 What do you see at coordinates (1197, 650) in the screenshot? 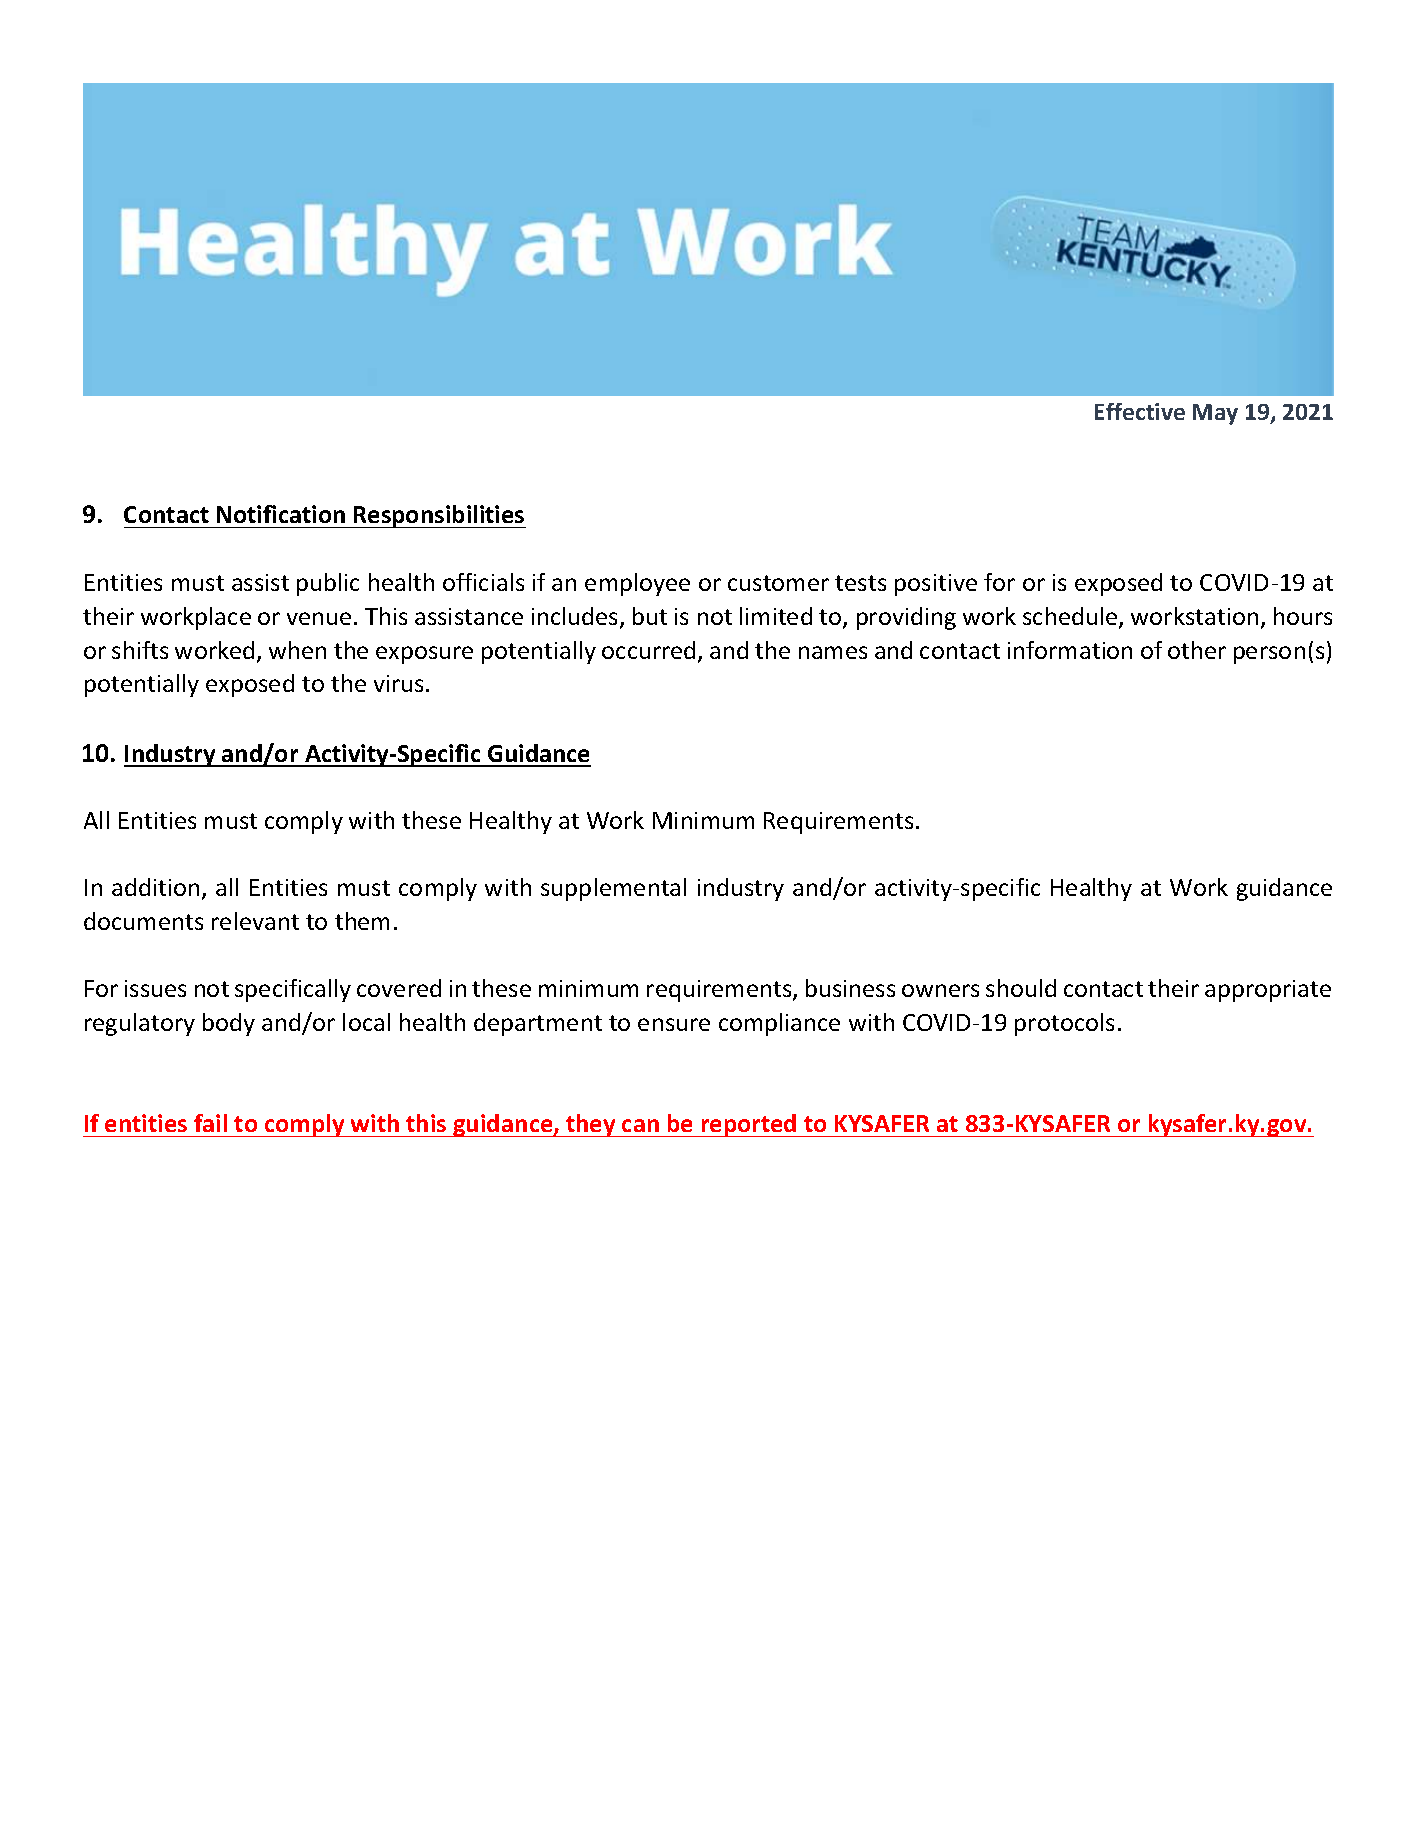
I see `other` at bounding box center [1197, 650].
